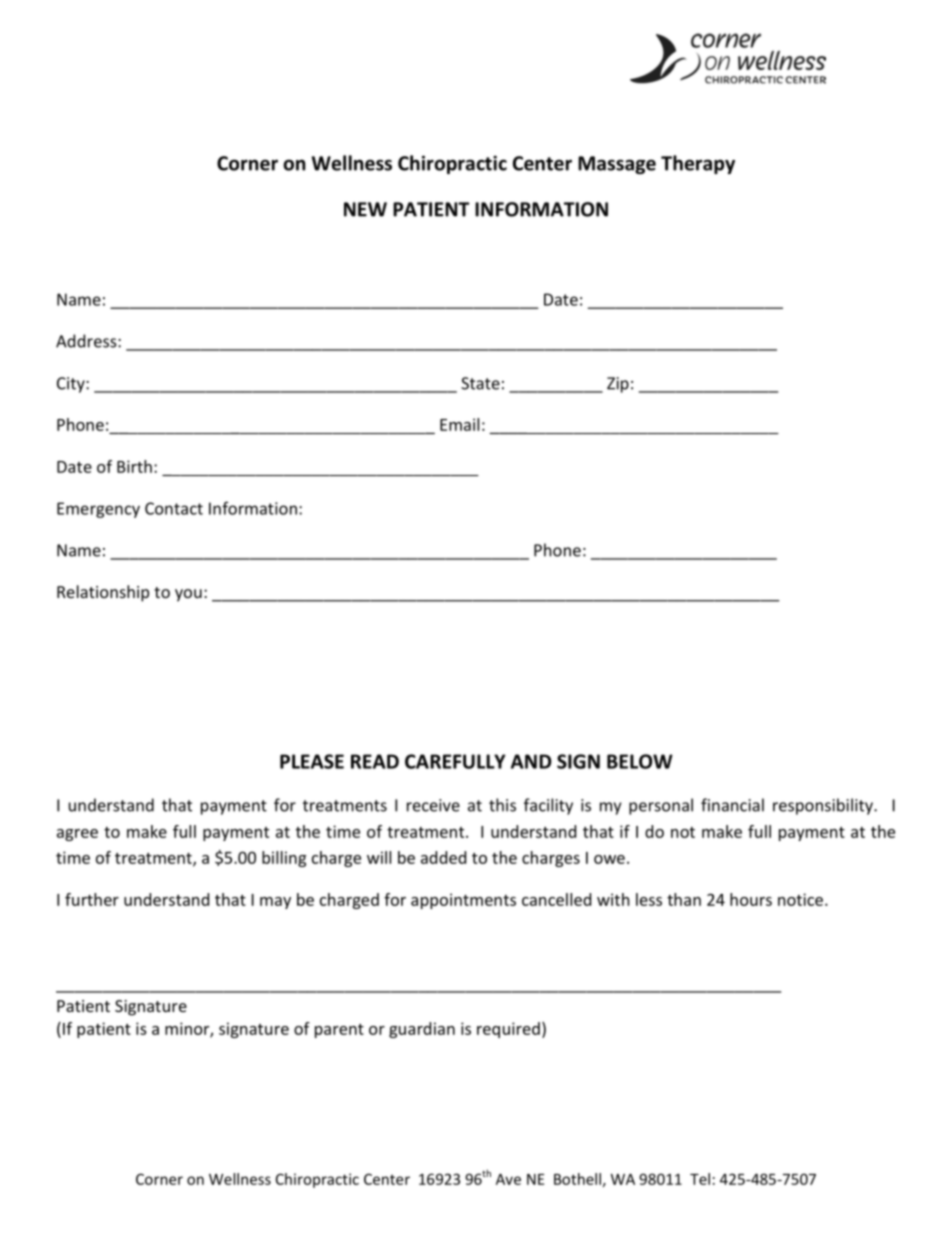 Image resolution: width=952 pixels, height=1233 pixels. What do you see at coordinates (339, 1031) in the screenshot?
I see `parent` at bounding box center [339, 1031].
